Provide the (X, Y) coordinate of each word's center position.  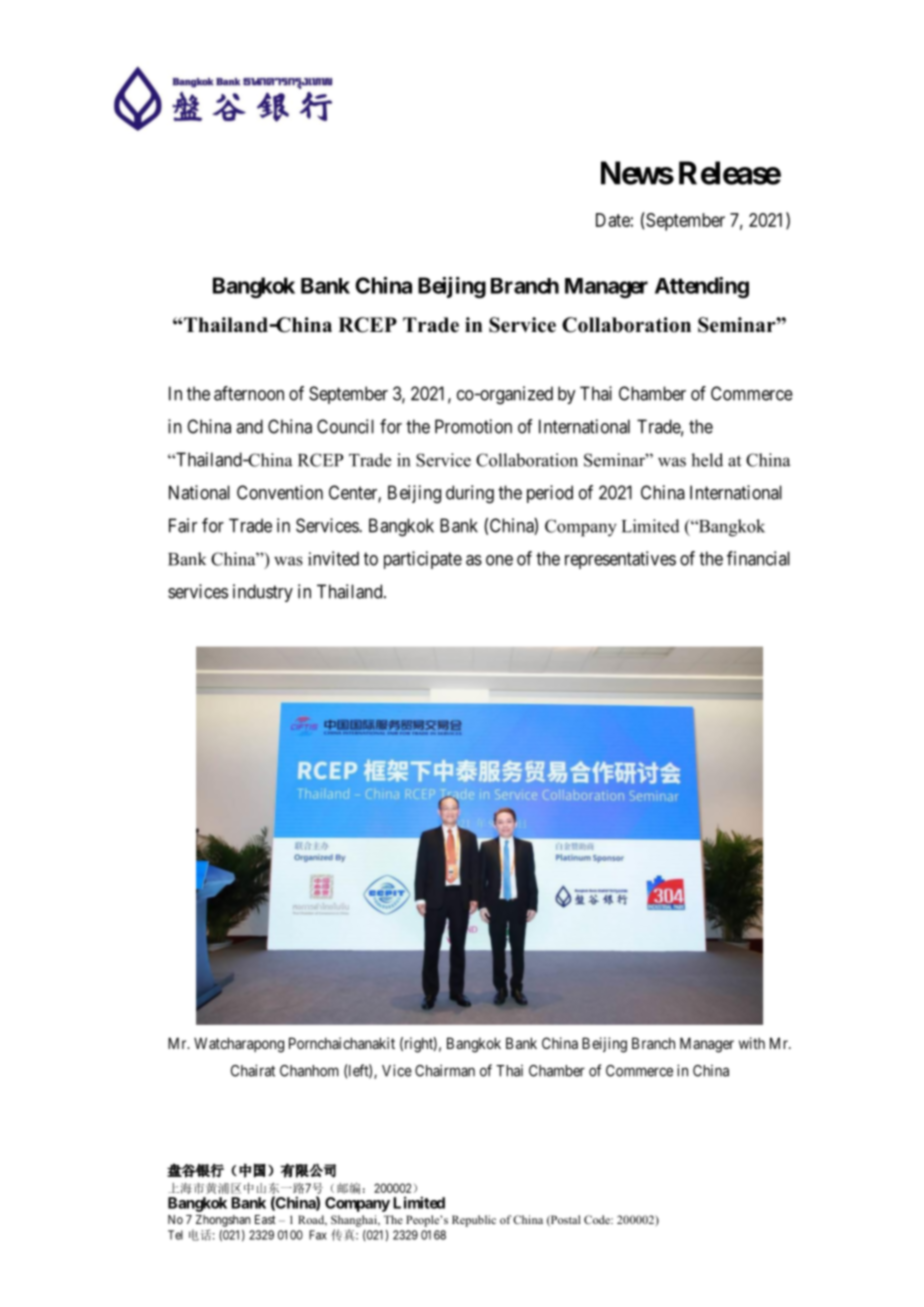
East (265, 1219)
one (499, 560)
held (707, 460)
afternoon (249, 393)
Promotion (473, 426)
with (752, 1043)
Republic (474, 1221)
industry (263, 593)
